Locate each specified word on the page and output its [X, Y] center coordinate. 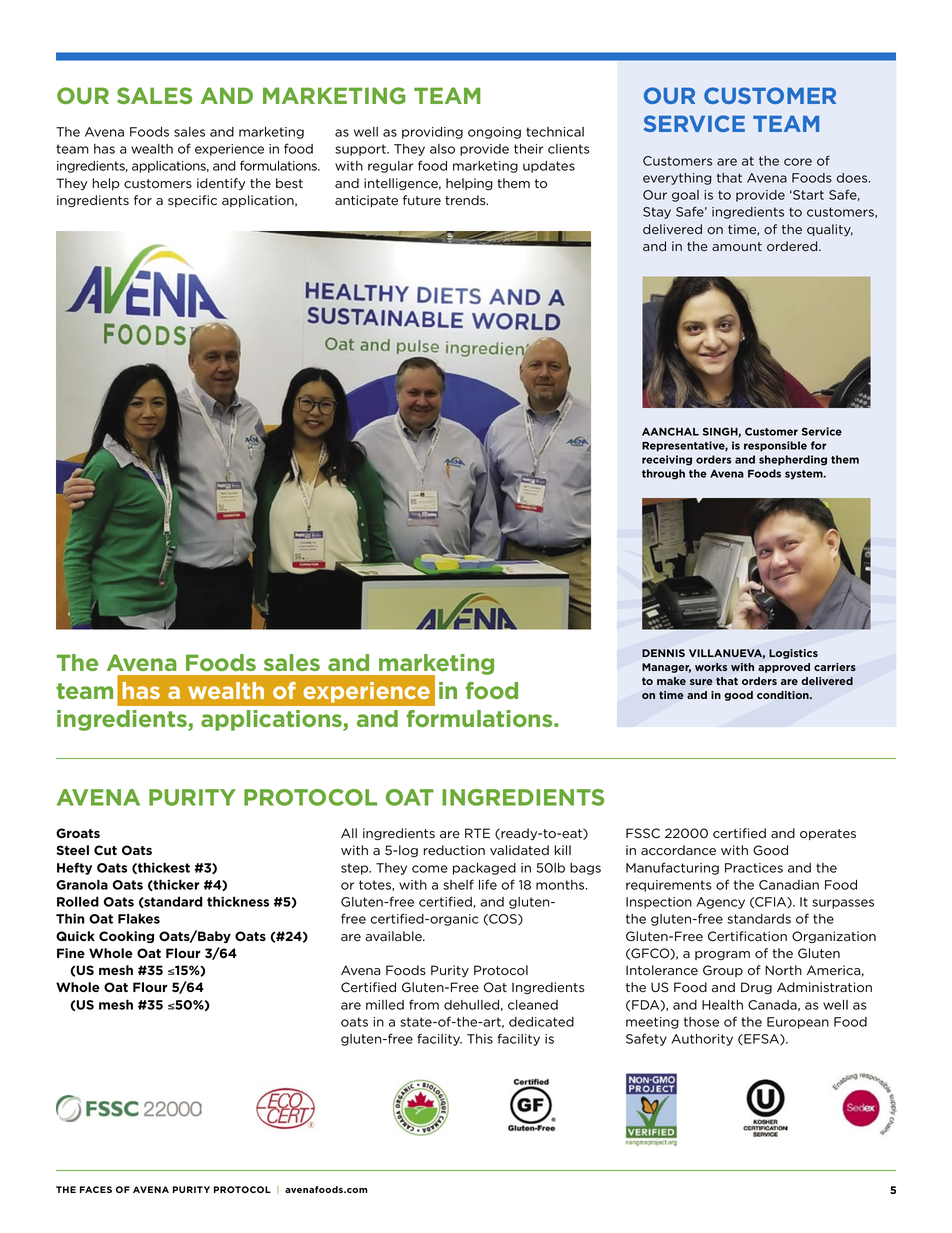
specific [192, 201]
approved [784, 668]
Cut [105, 850]
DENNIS [663, 653]
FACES [96, 1189]
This [480, 1039]
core [798, 162]
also [442, 149]
